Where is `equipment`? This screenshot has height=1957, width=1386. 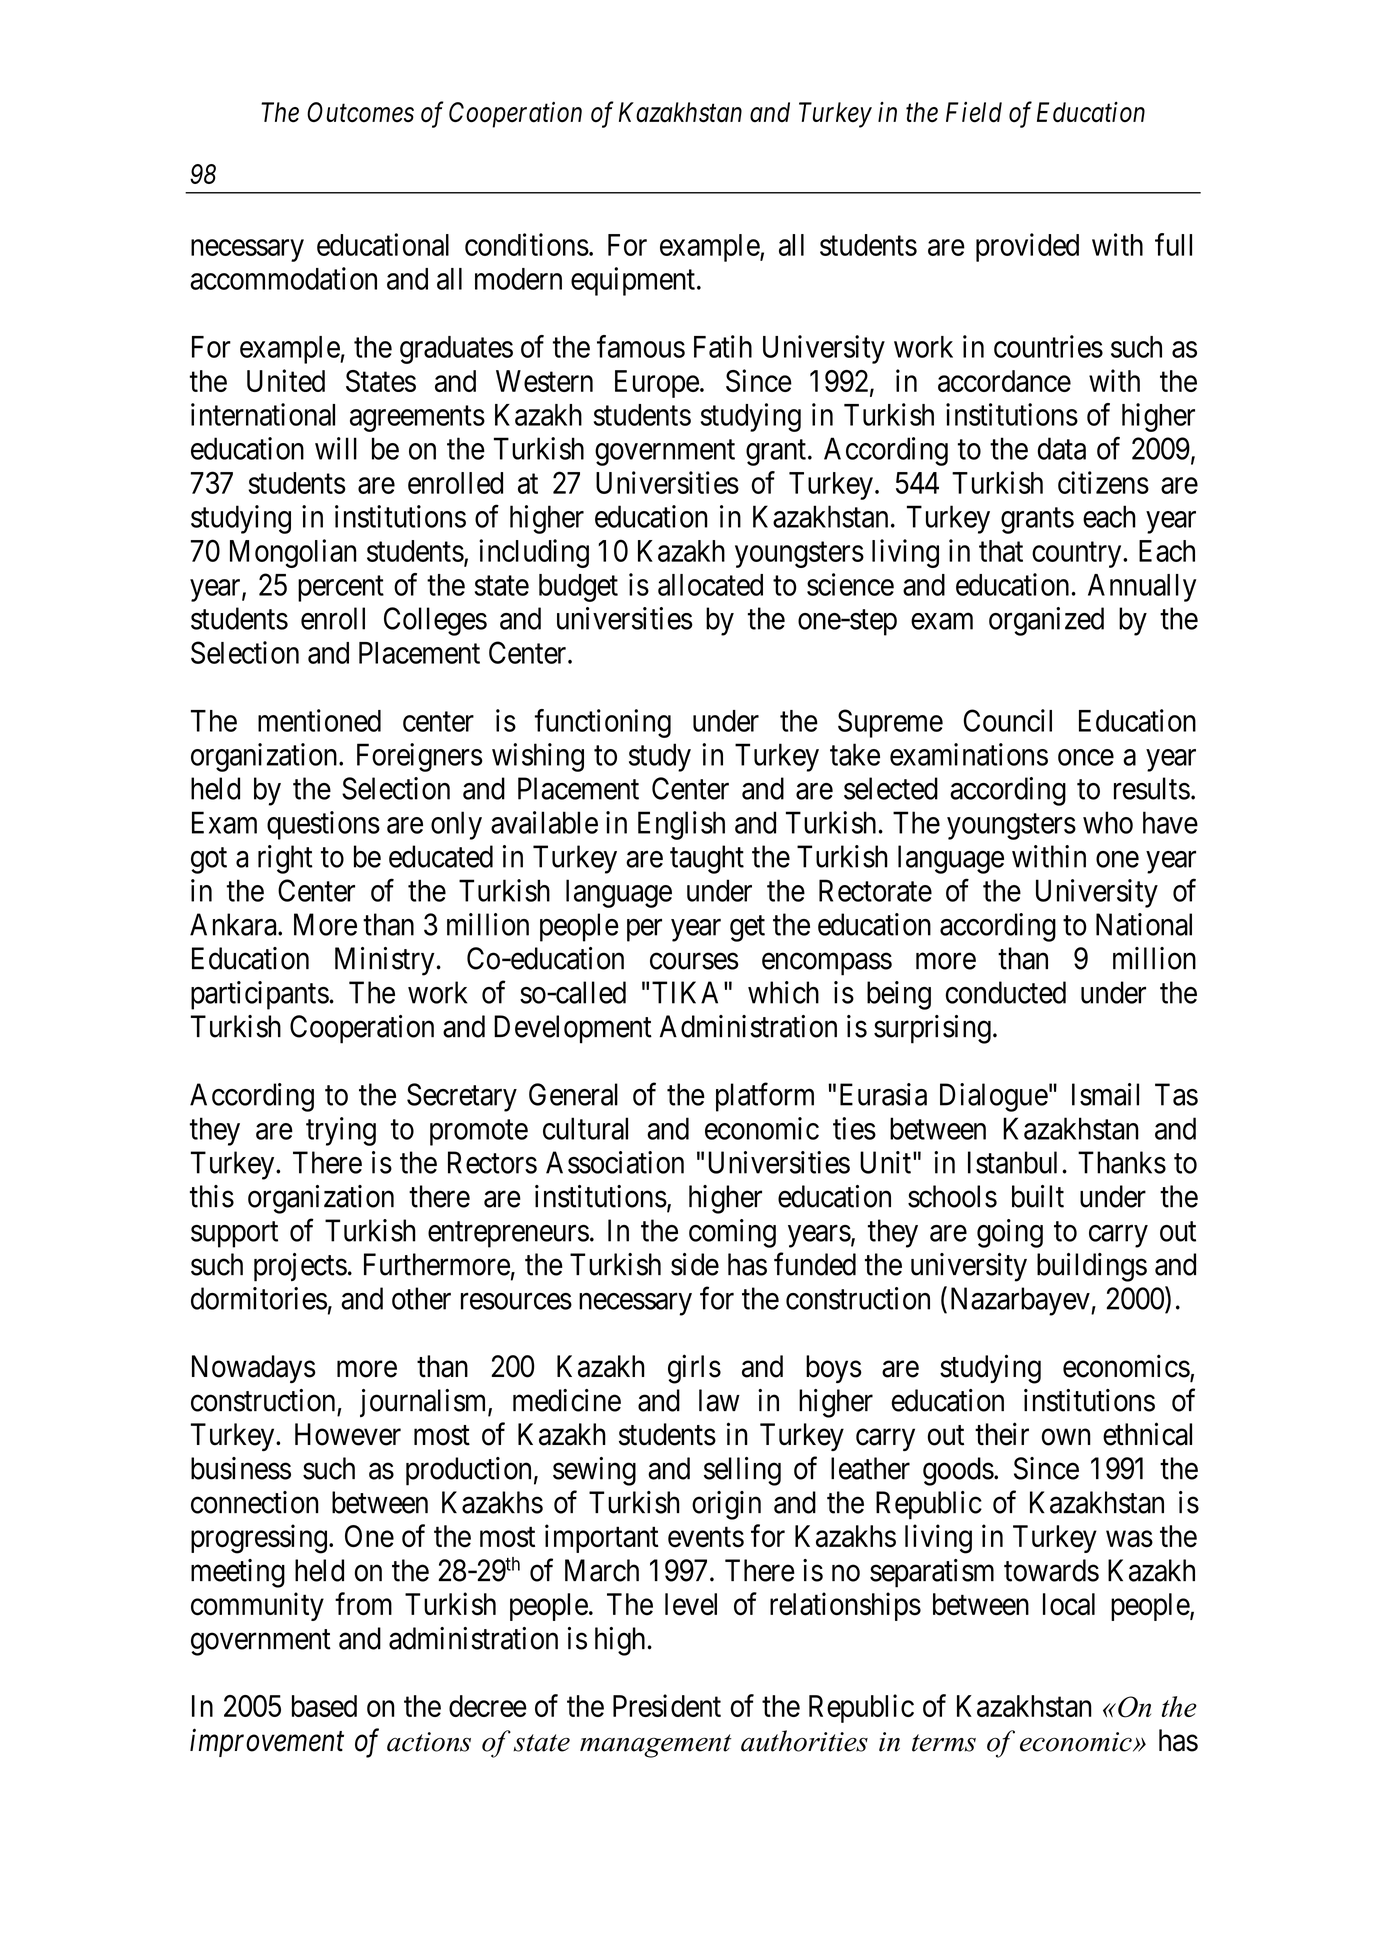 equipment is located at coordinates (633, 281).
